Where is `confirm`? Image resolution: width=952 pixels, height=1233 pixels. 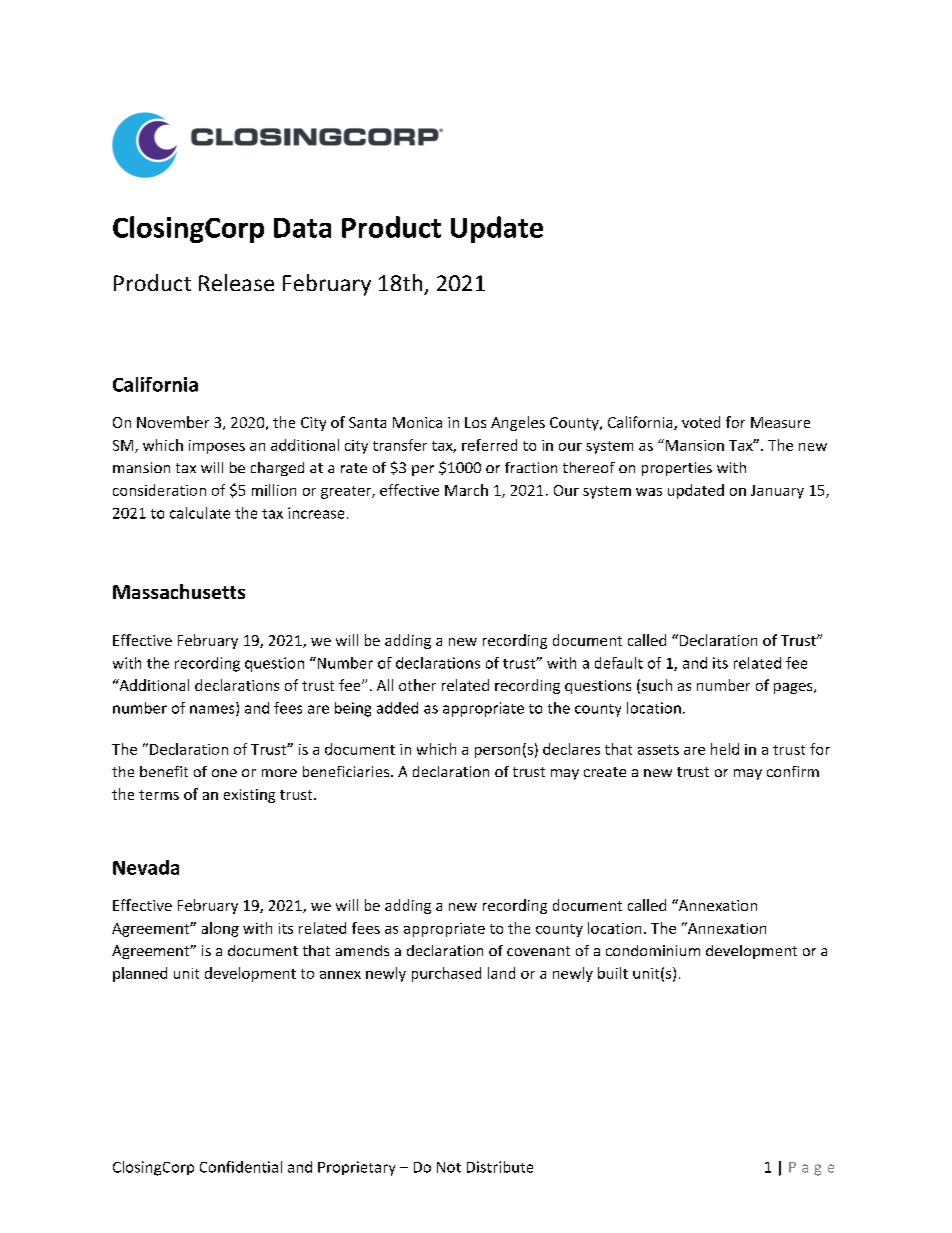 confirm is located at coordinates (793, 771).
